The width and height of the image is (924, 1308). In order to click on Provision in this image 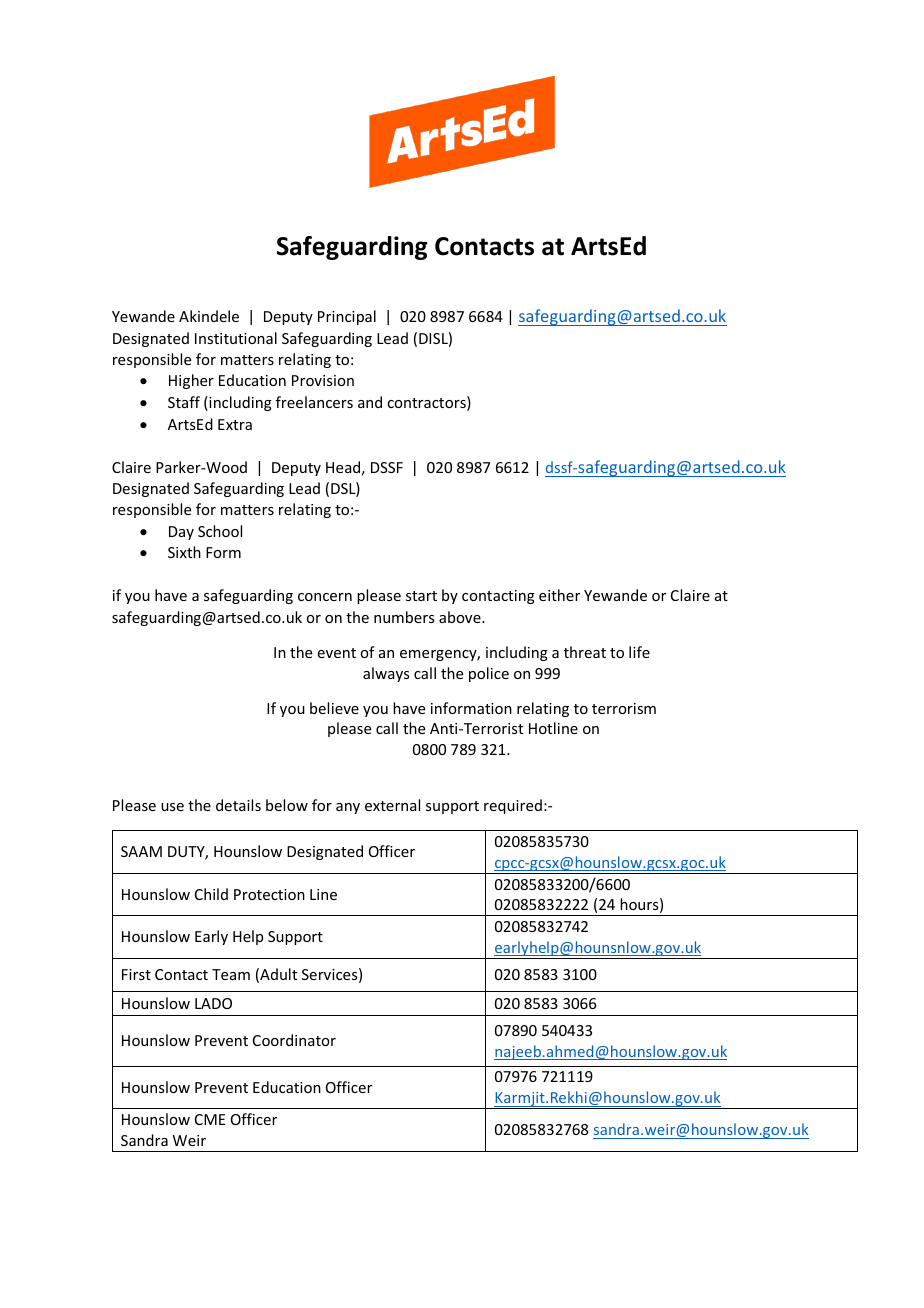, I will do `click(323, 380)`.
